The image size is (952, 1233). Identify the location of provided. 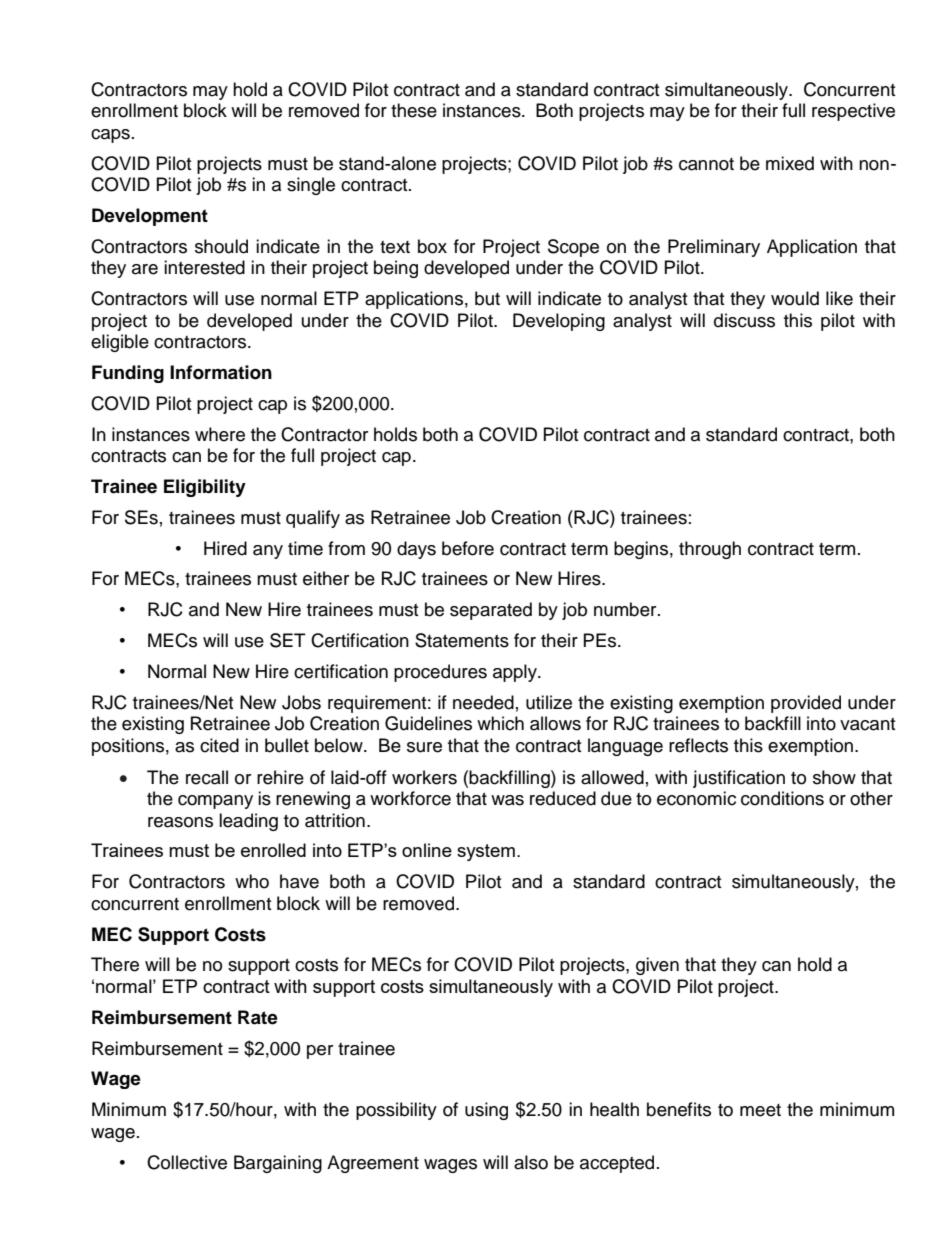
(806, 704).
